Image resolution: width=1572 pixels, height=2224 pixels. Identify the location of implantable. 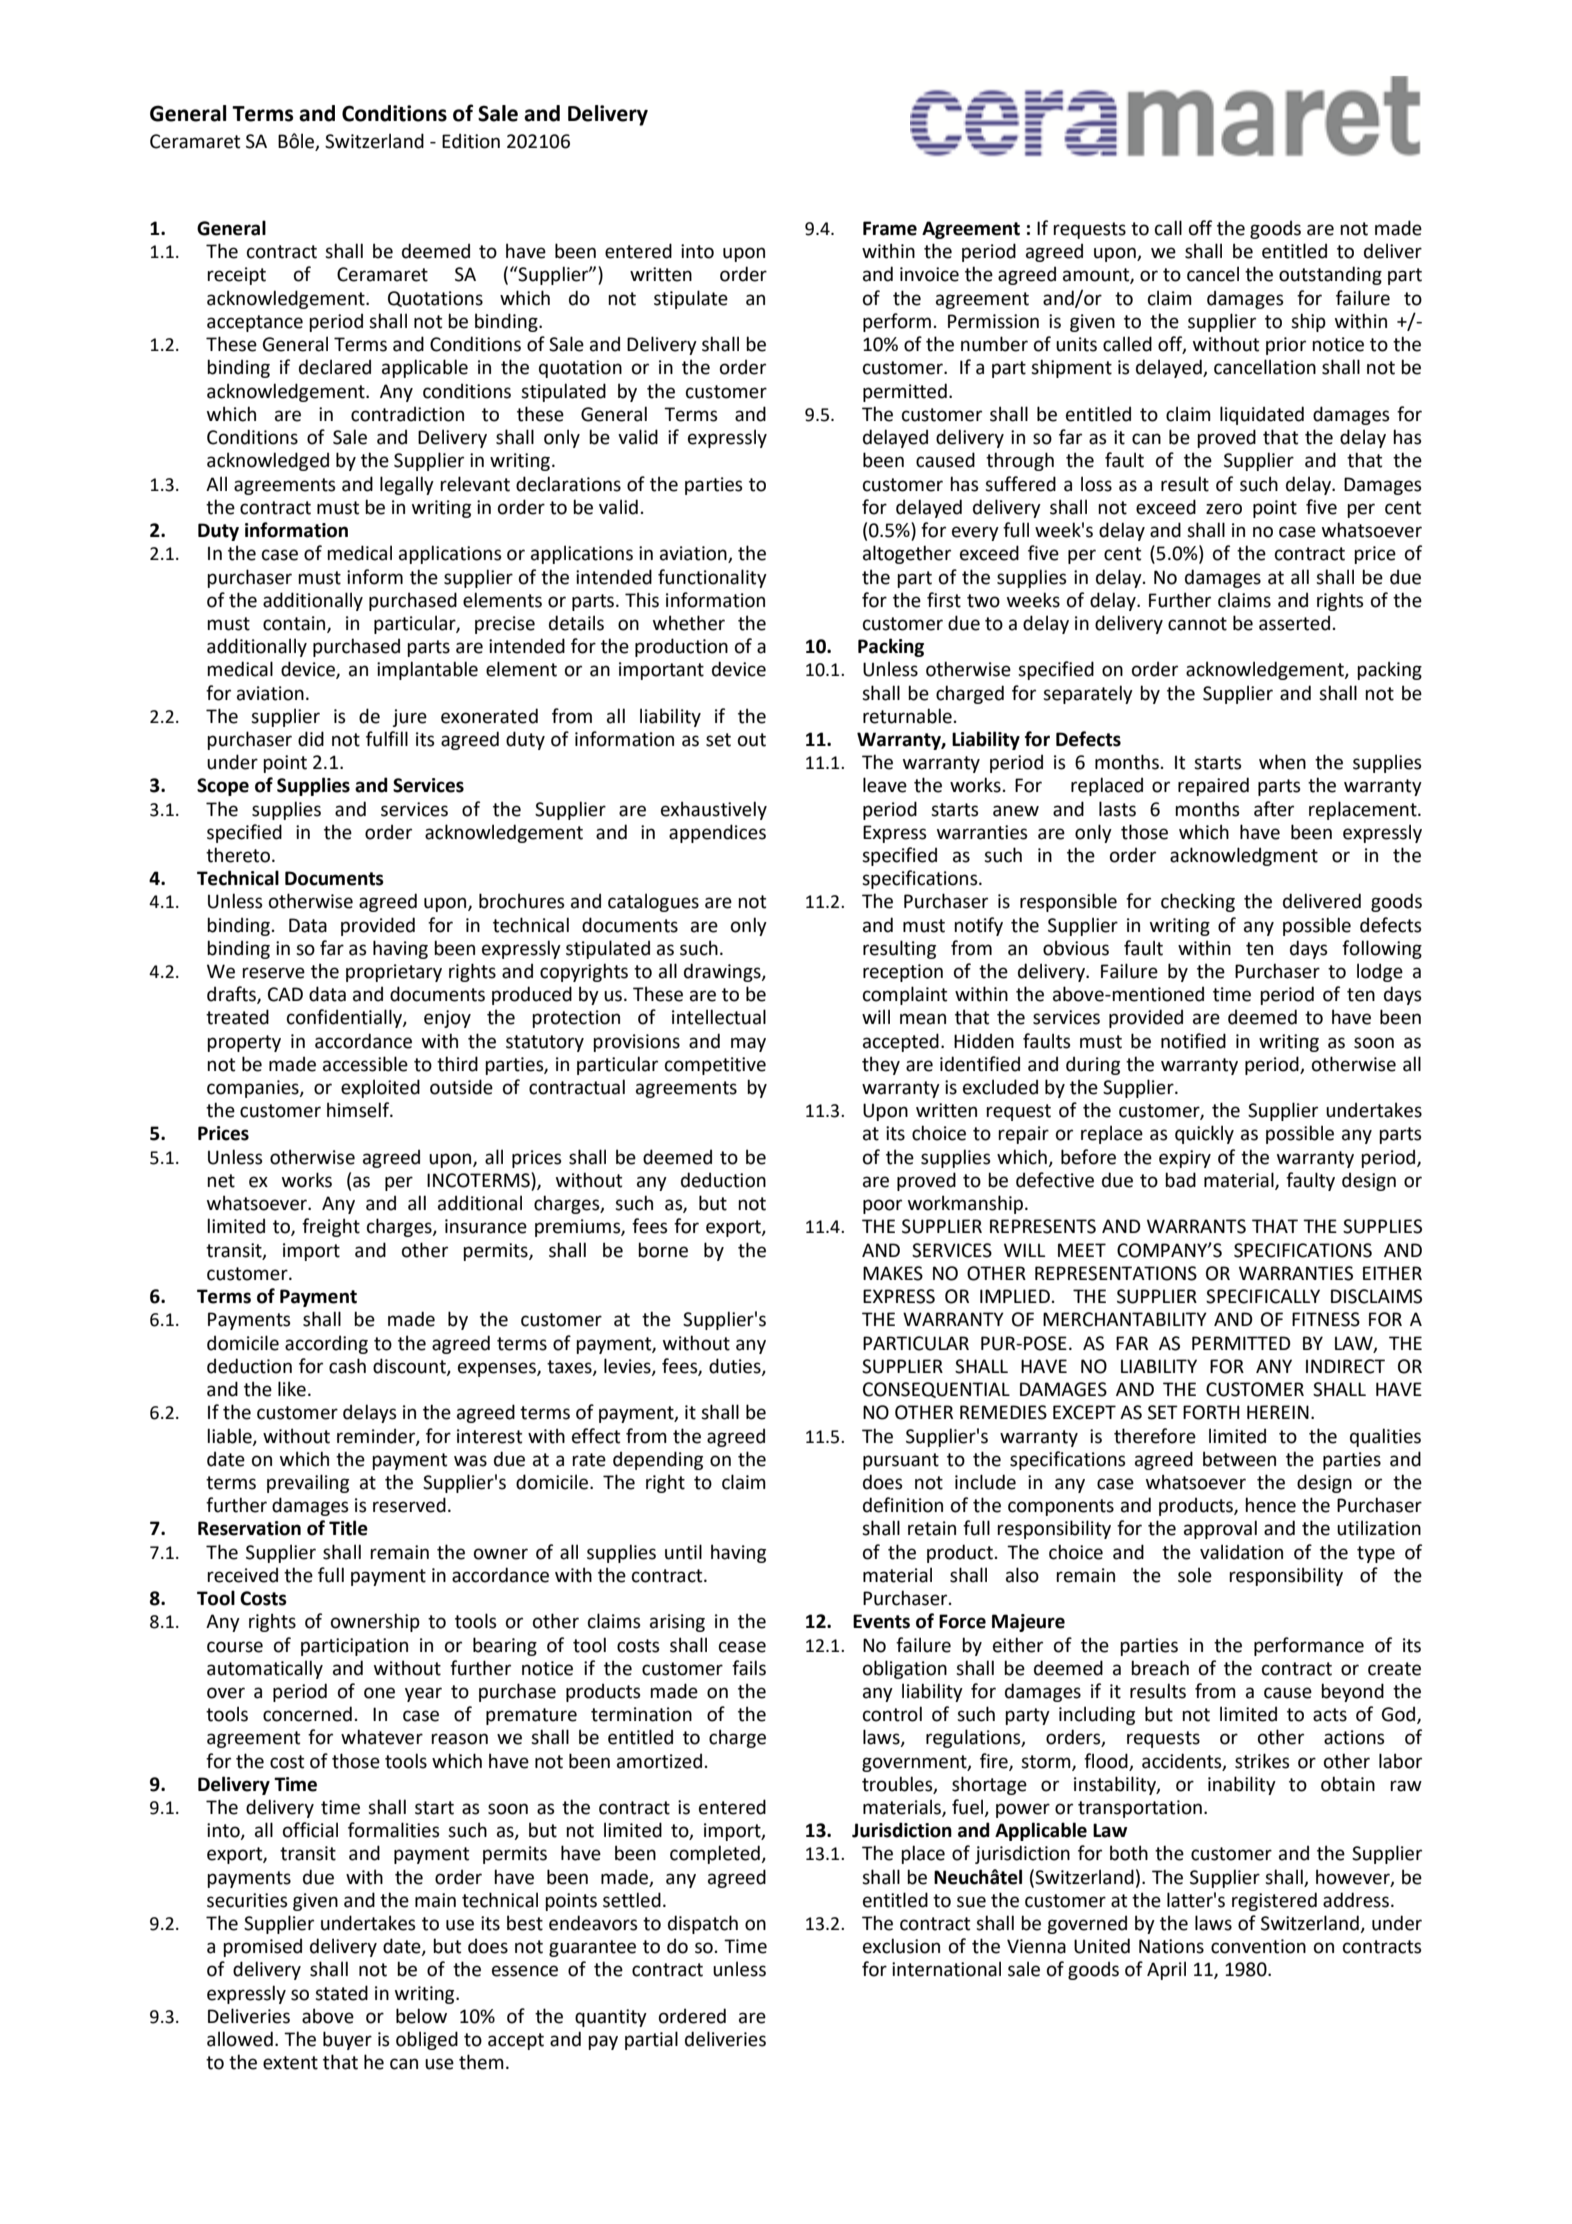
(427, 670).
